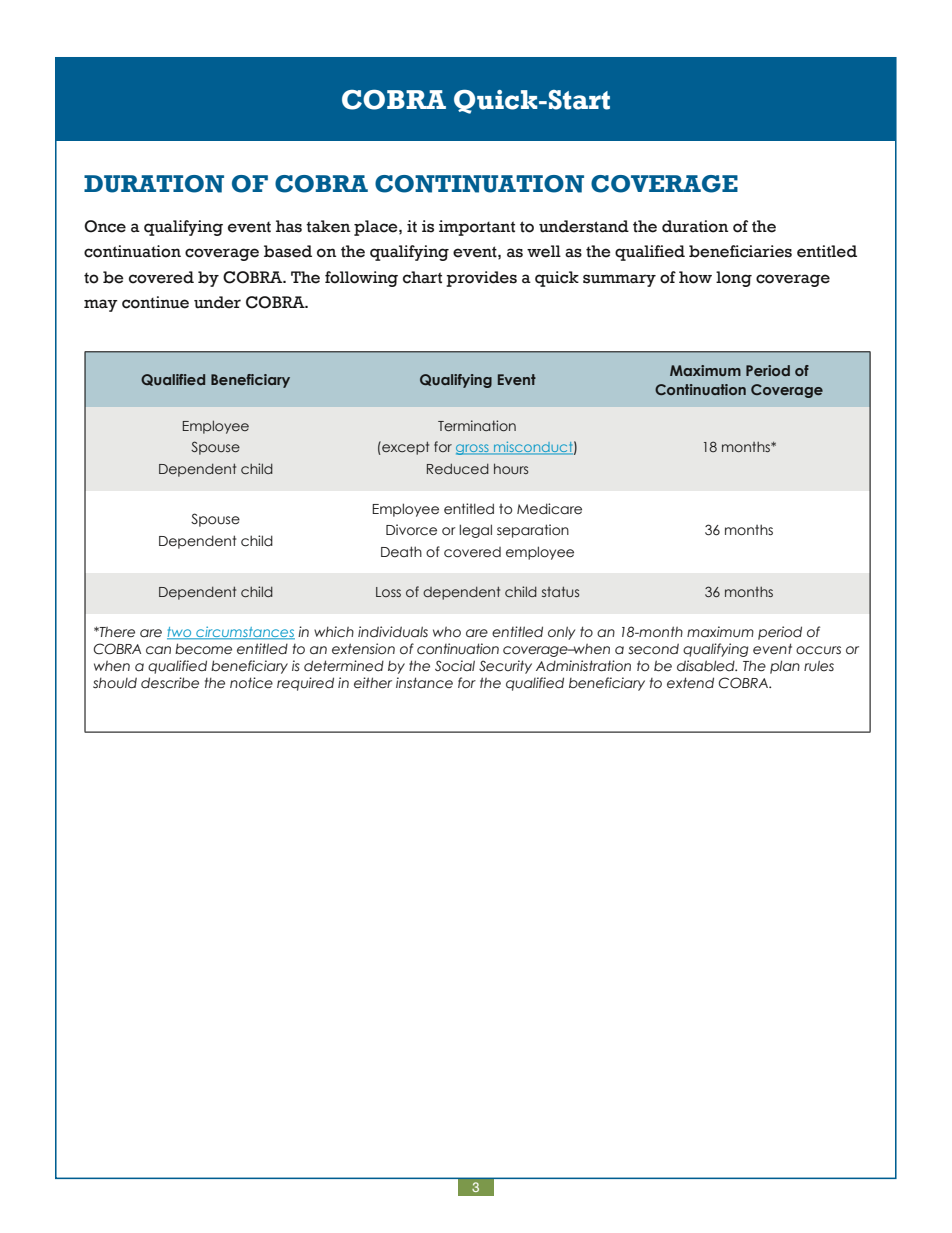  I want to click on Social, so click(455, 666).
